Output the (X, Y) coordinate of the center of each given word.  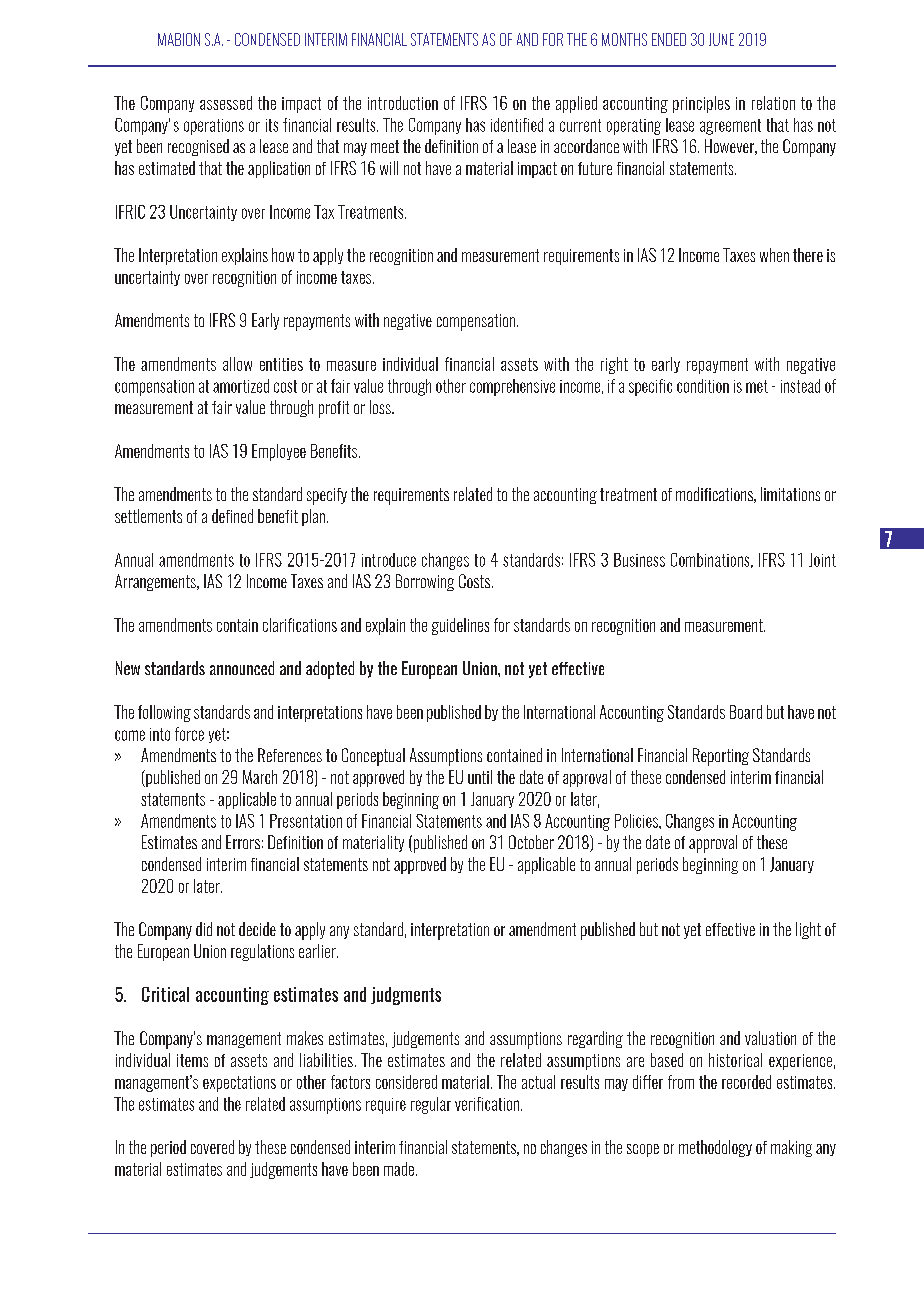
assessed (226, 103)
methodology (715, 1148)
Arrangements (156, 582)
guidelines (460, 626)
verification (487, 1104)
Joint (822, 560)
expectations (239, 1084)
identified (517, 125)
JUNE (721, 39)
